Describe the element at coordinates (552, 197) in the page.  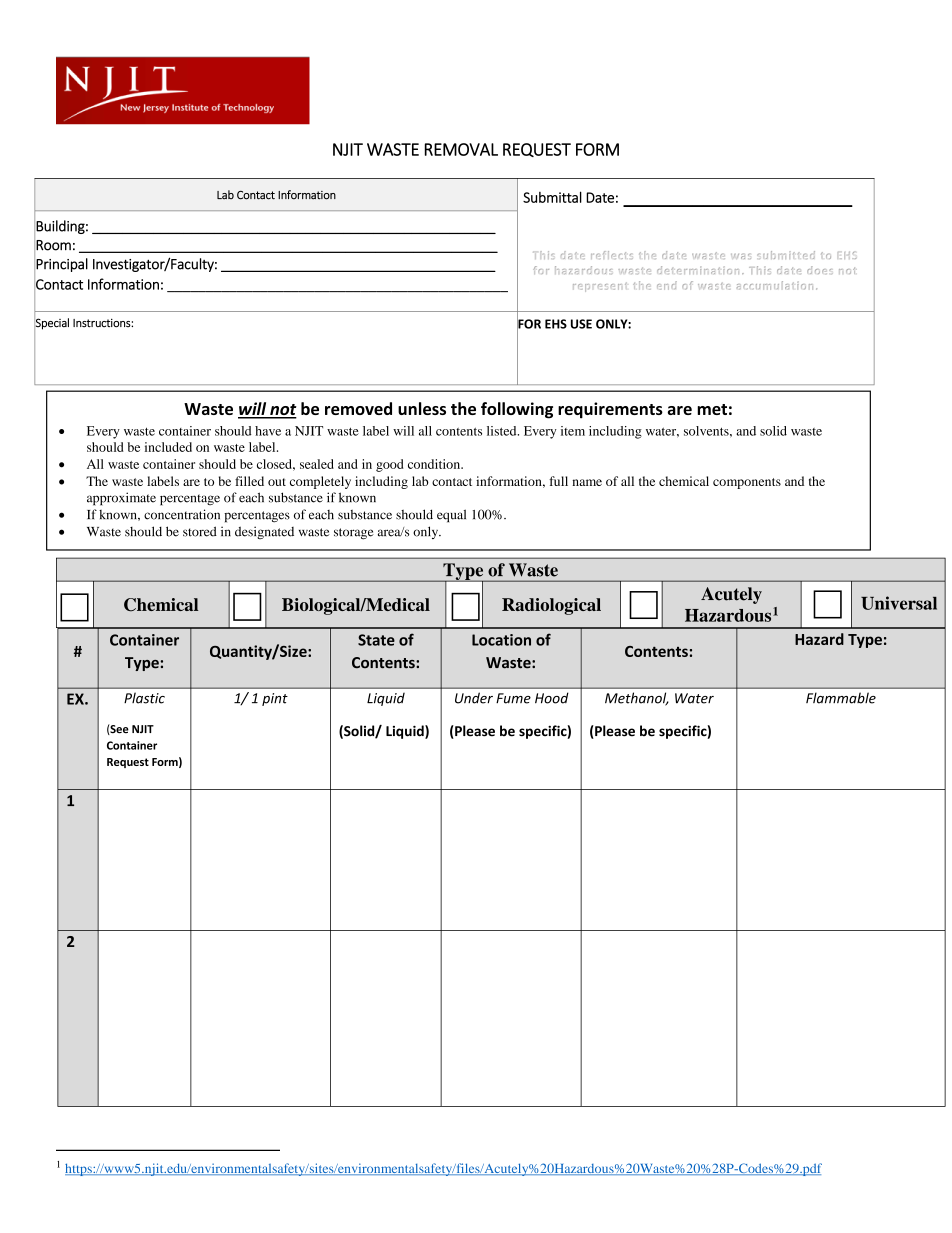
I see `Submittal` at that location.
